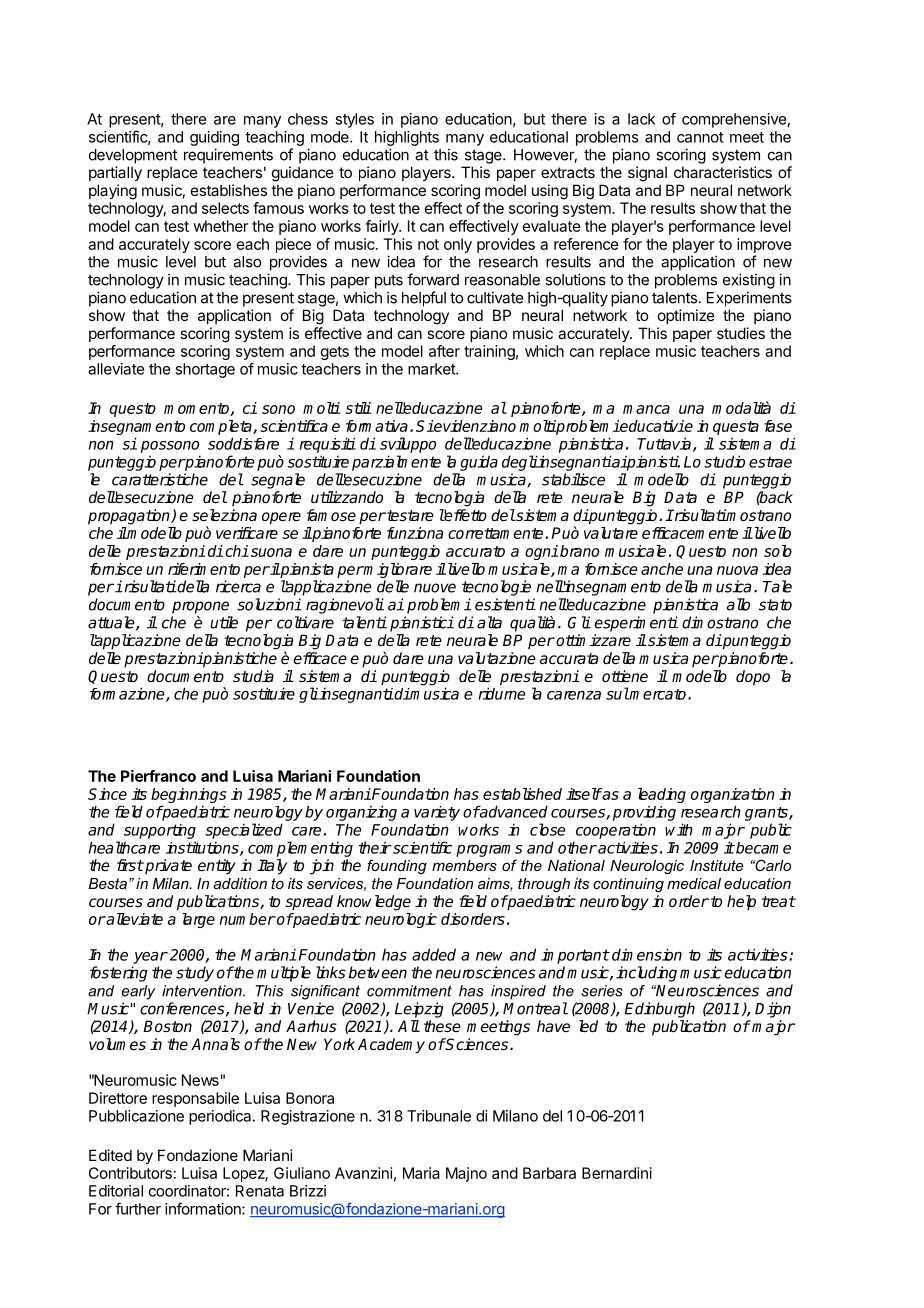  Describe the element at coordinates (432, 369) in the document. I see `market` at that location.
